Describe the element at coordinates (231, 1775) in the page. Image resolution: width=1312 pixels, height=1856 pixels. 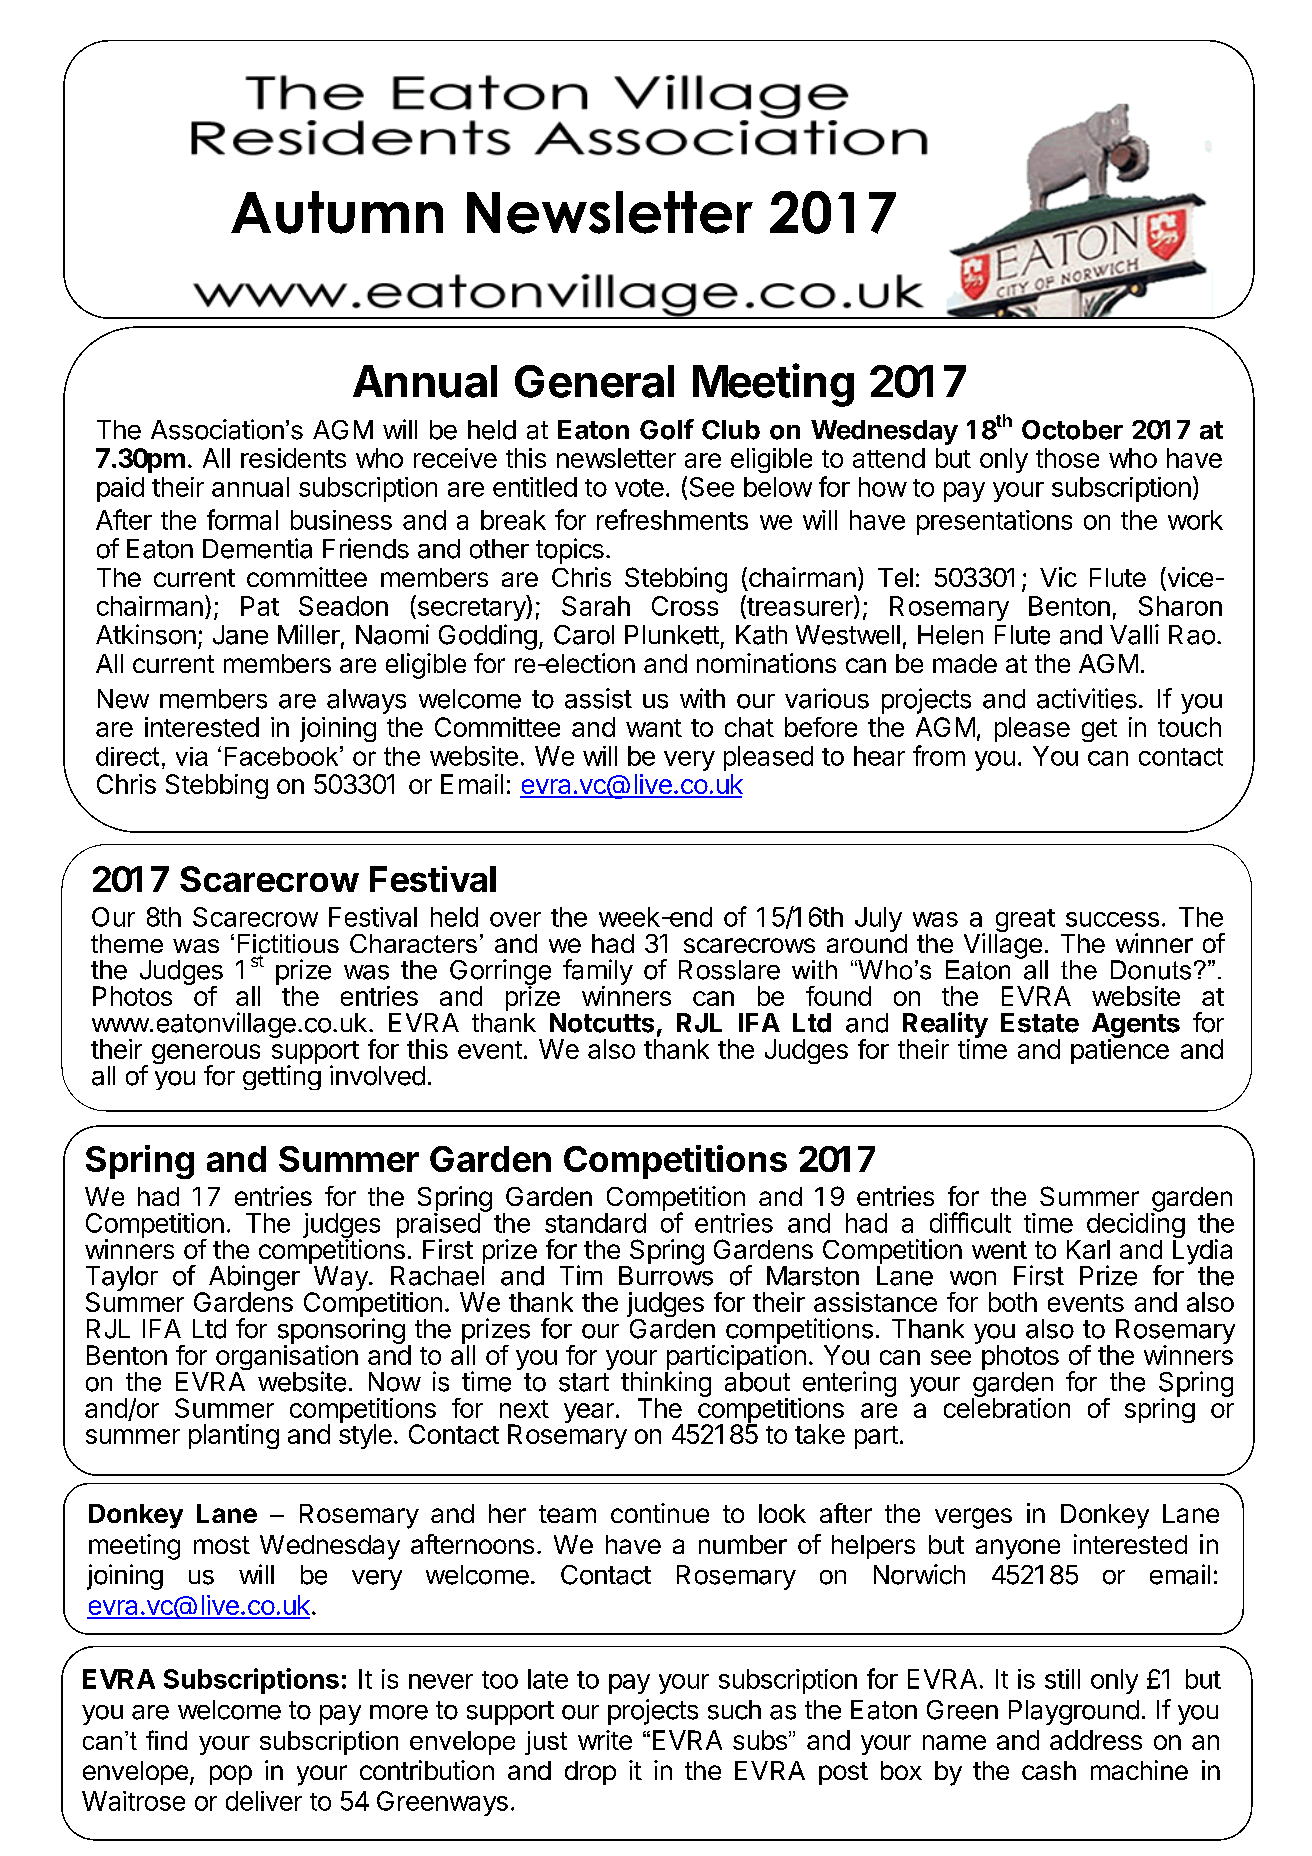
I see `pop` at that location.
